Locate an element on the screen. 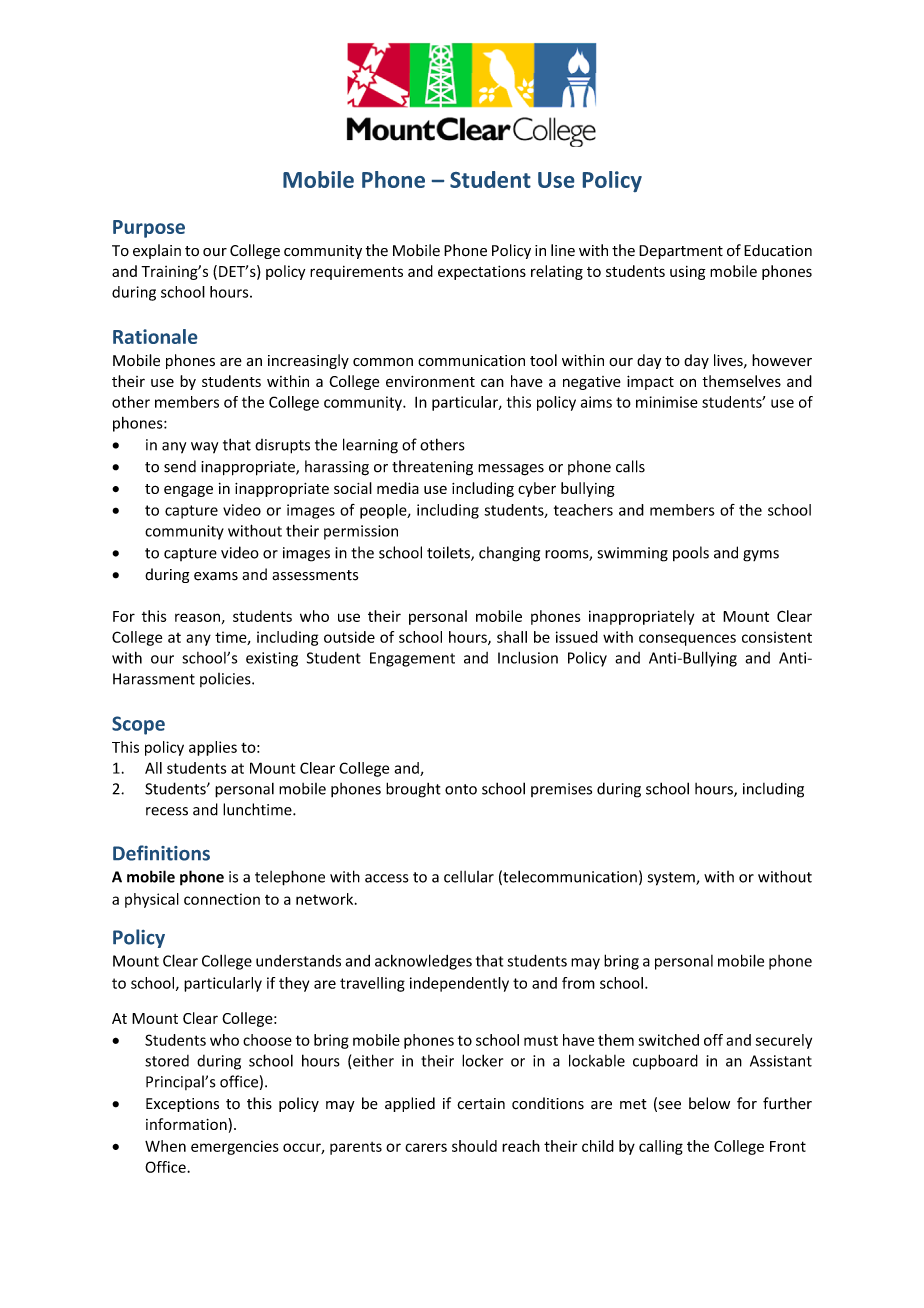 This screenshot has width=924, height=1308. Department is located at coordinates (681, 252).
